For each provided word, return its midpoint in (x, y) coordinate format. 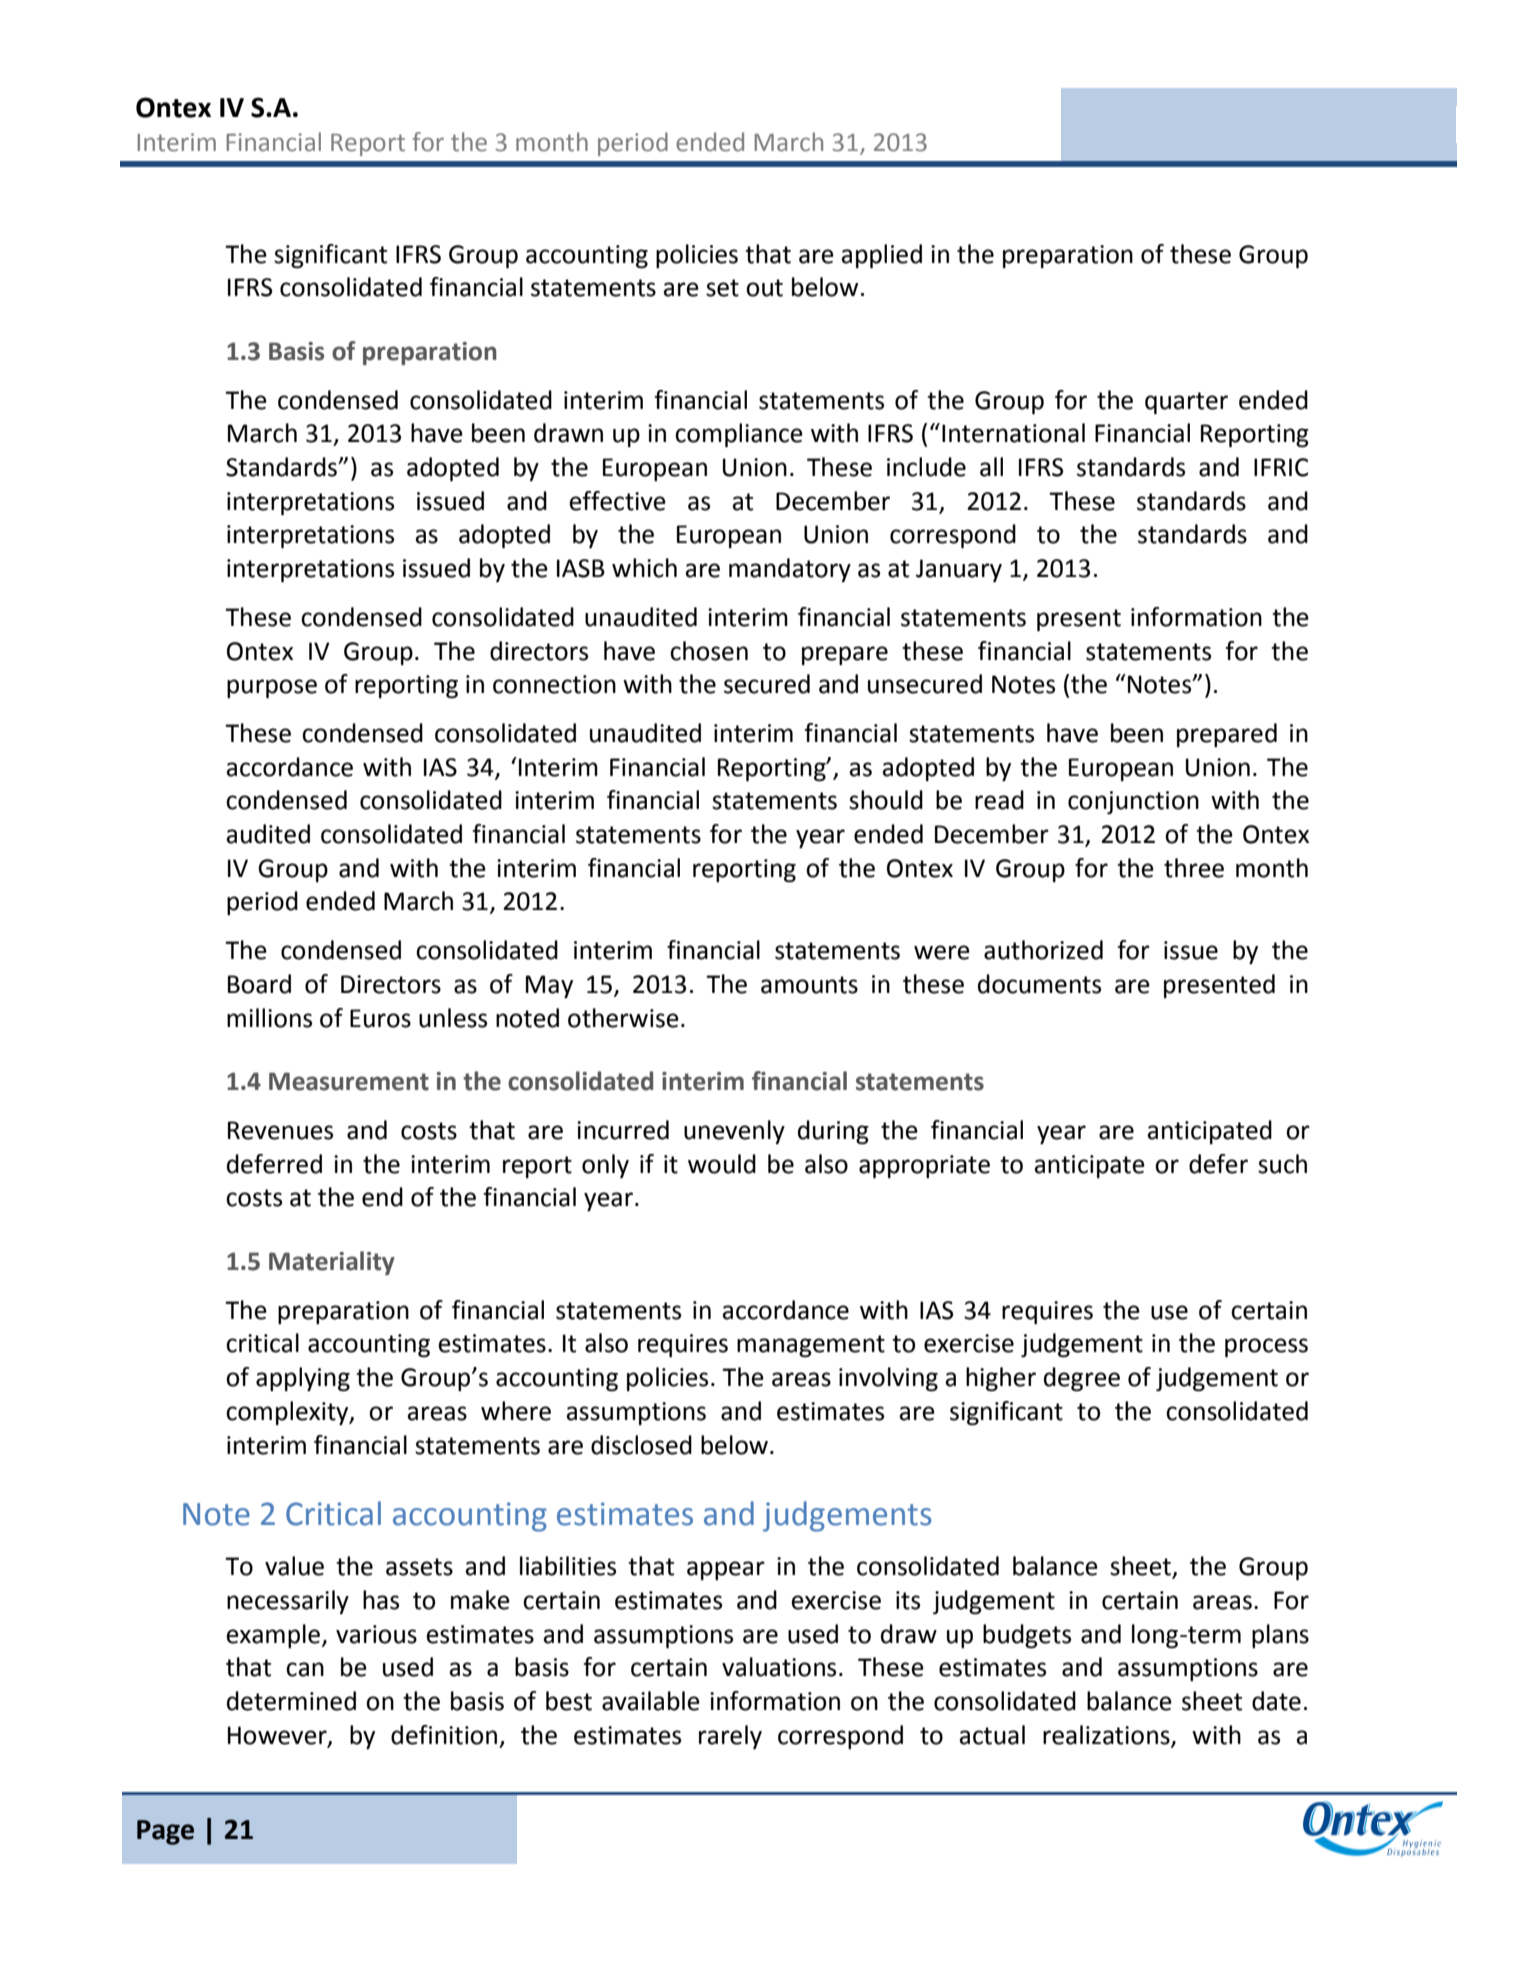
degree (1082, 1379)
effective (617, 501)
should (886, 800)
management (811, 1346)
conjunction (1133, 802)
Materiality (332, 1263)
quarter (1186, 403)
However (278, 1736)
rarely (730, 1737)
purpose (272, 689)
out (764, 288)
